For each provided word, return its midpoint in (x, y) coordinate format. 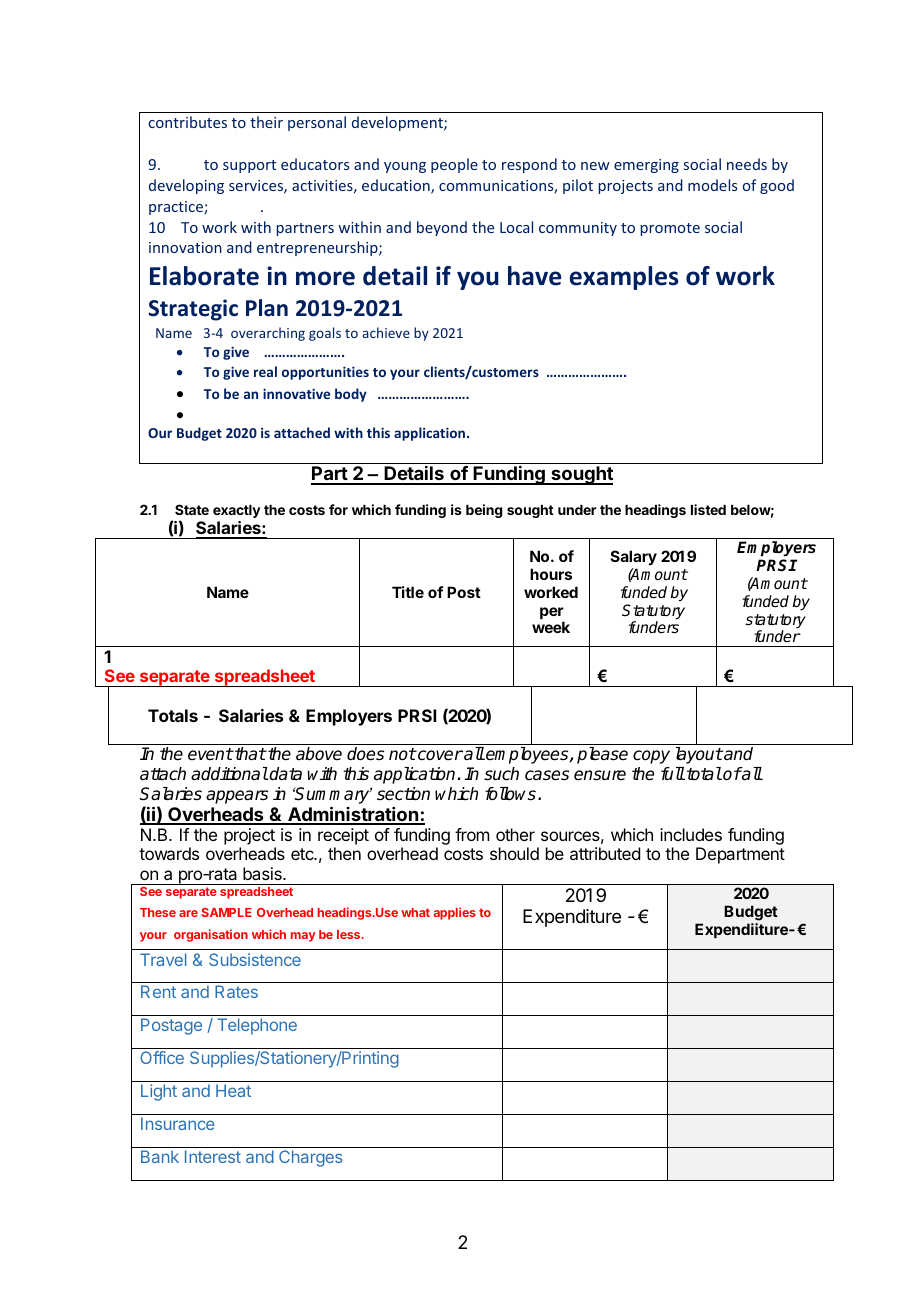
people (454, 165)
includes (691, 834)
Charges (311, 1158)
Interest (213, 1156)
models (712, 185)
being (484, 511)
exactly (237, 511)
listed (708, 509)
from (472, 834)
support (249, 166)
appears (237, 797)
